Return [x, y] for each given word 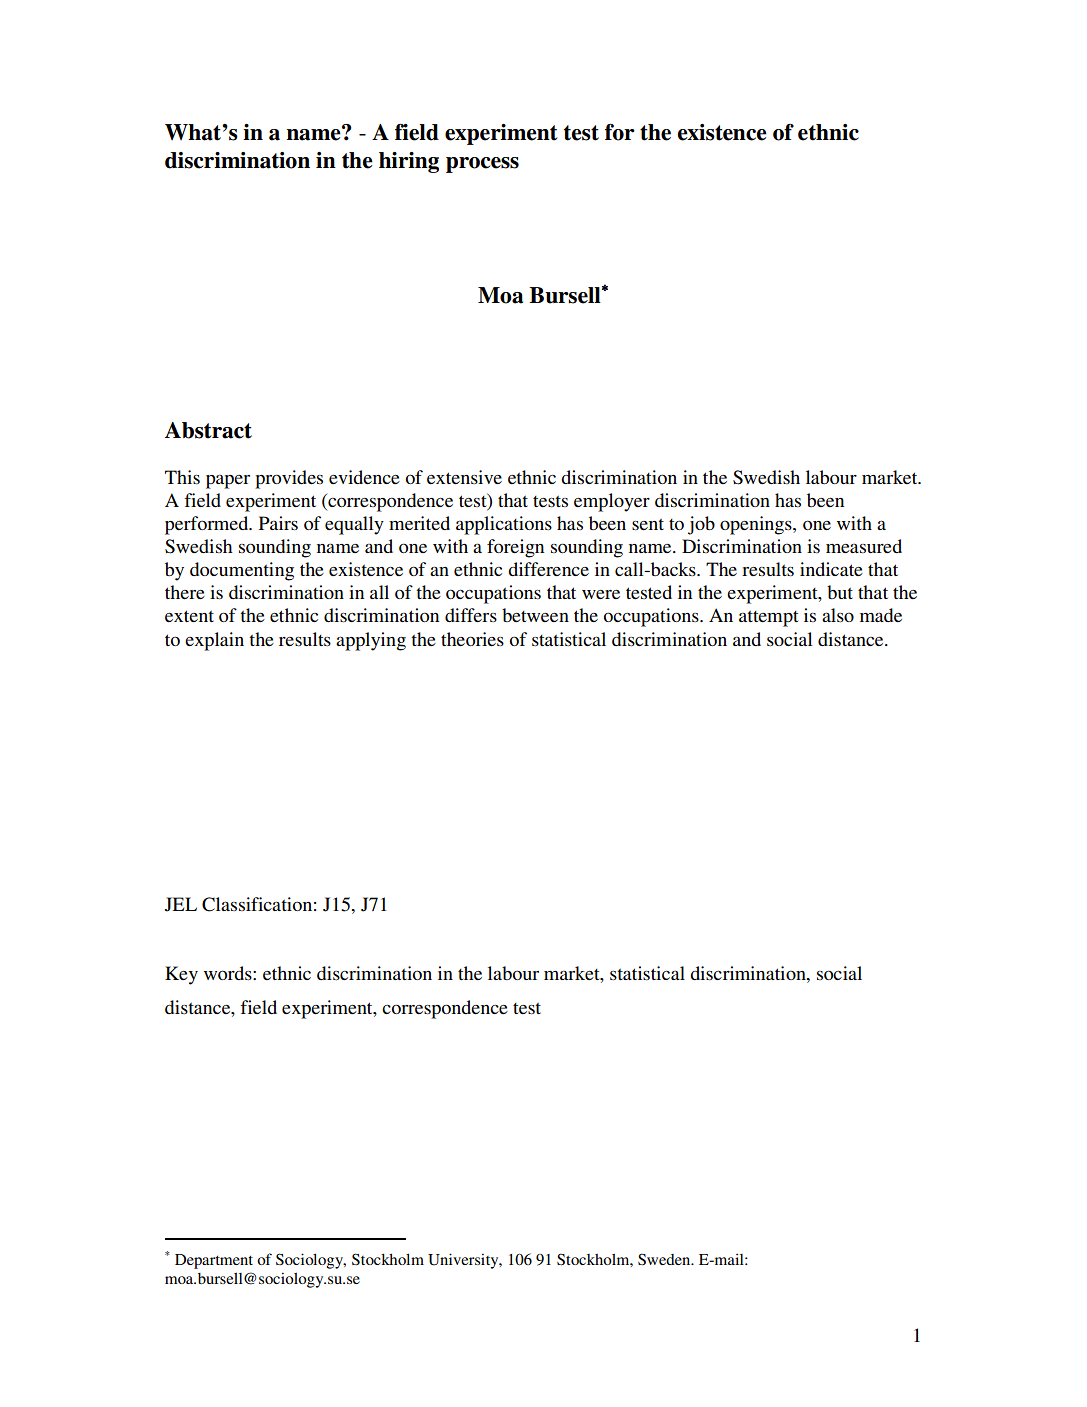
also [838, 615]
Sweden [665, 1259]
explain [214, 641]
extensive [464, 477]
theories [472, 639]
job [701, 525]
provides [289, 479]
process [482, 165]
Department [214, 1261]
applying [371, 641]
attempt [768, 619]
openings [757, 525]
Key [181, 975]
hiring [409, 162]
